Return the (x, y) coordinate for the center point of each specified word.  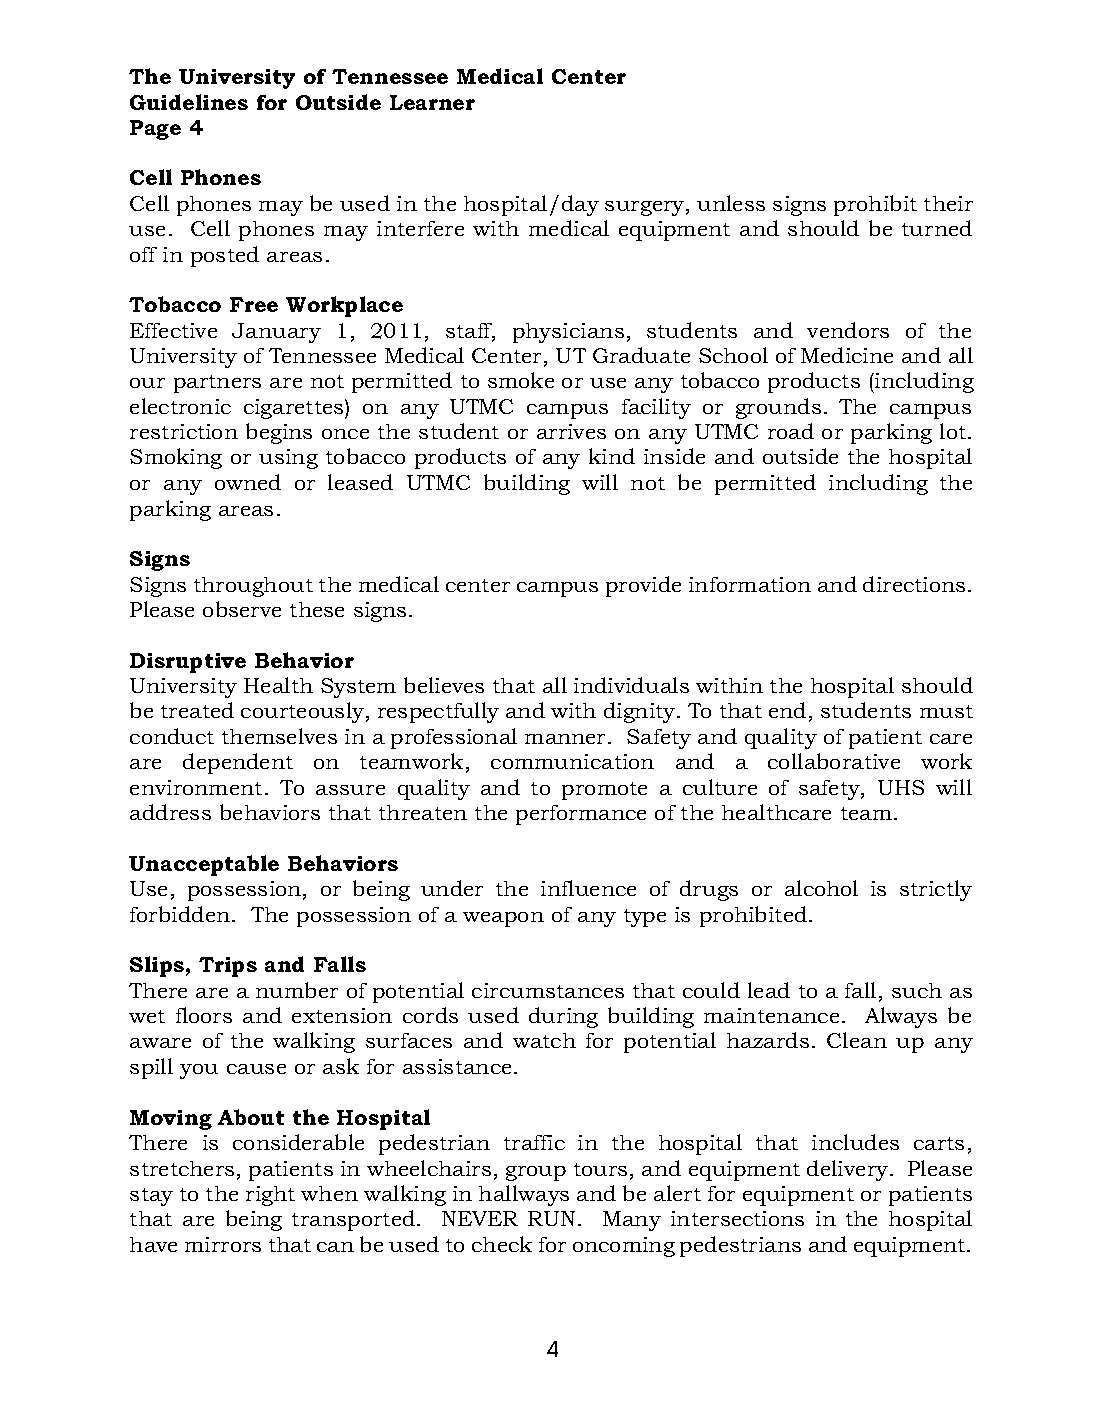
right (270, 1196)
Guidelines (189, 102)
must (946, 711)
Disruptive (188, 663)
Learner (432, 102)
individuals (631, 685)
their (948, 203)
